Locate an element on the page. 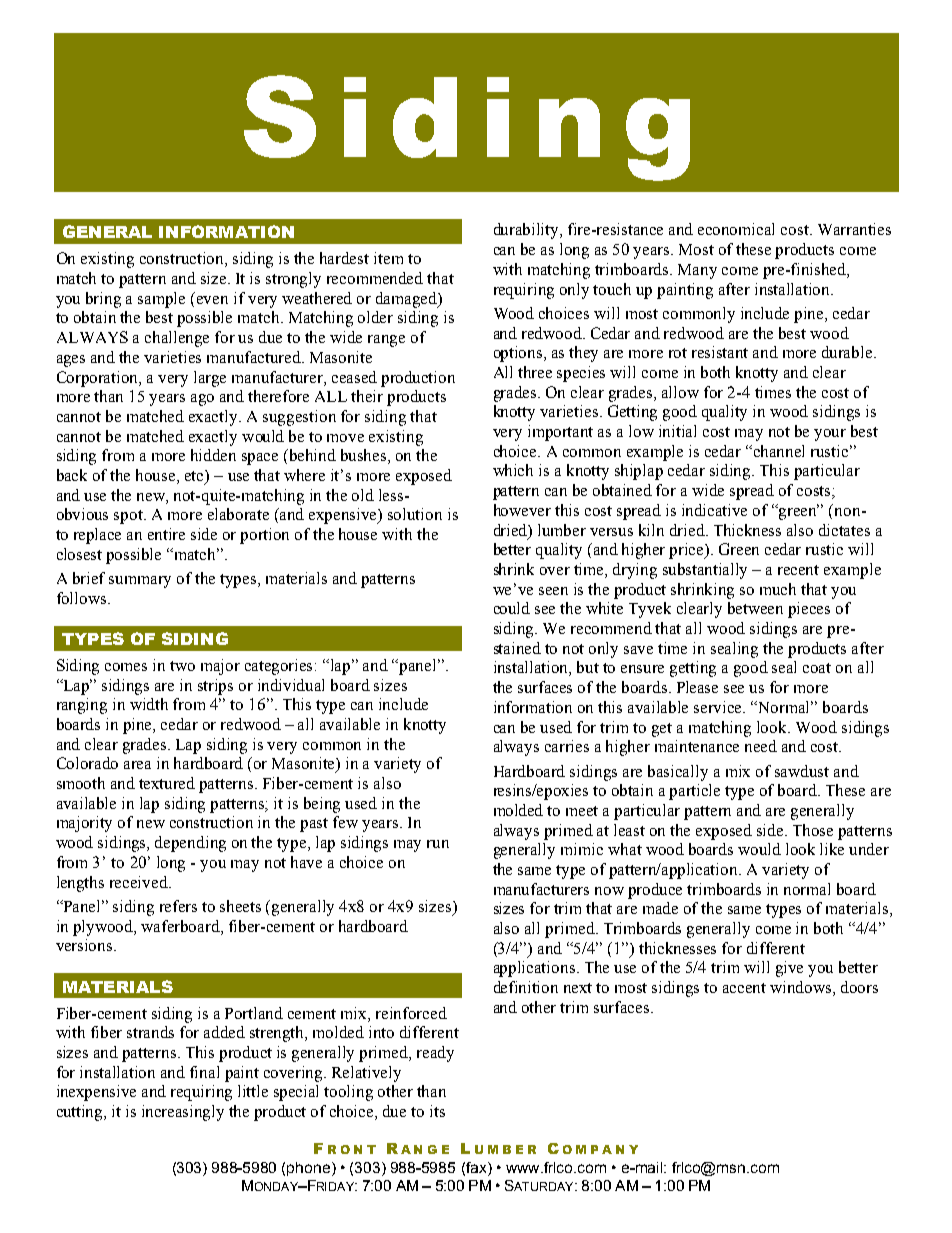 The image size is (952, 1233). width is located at coordinates (149, 704).
